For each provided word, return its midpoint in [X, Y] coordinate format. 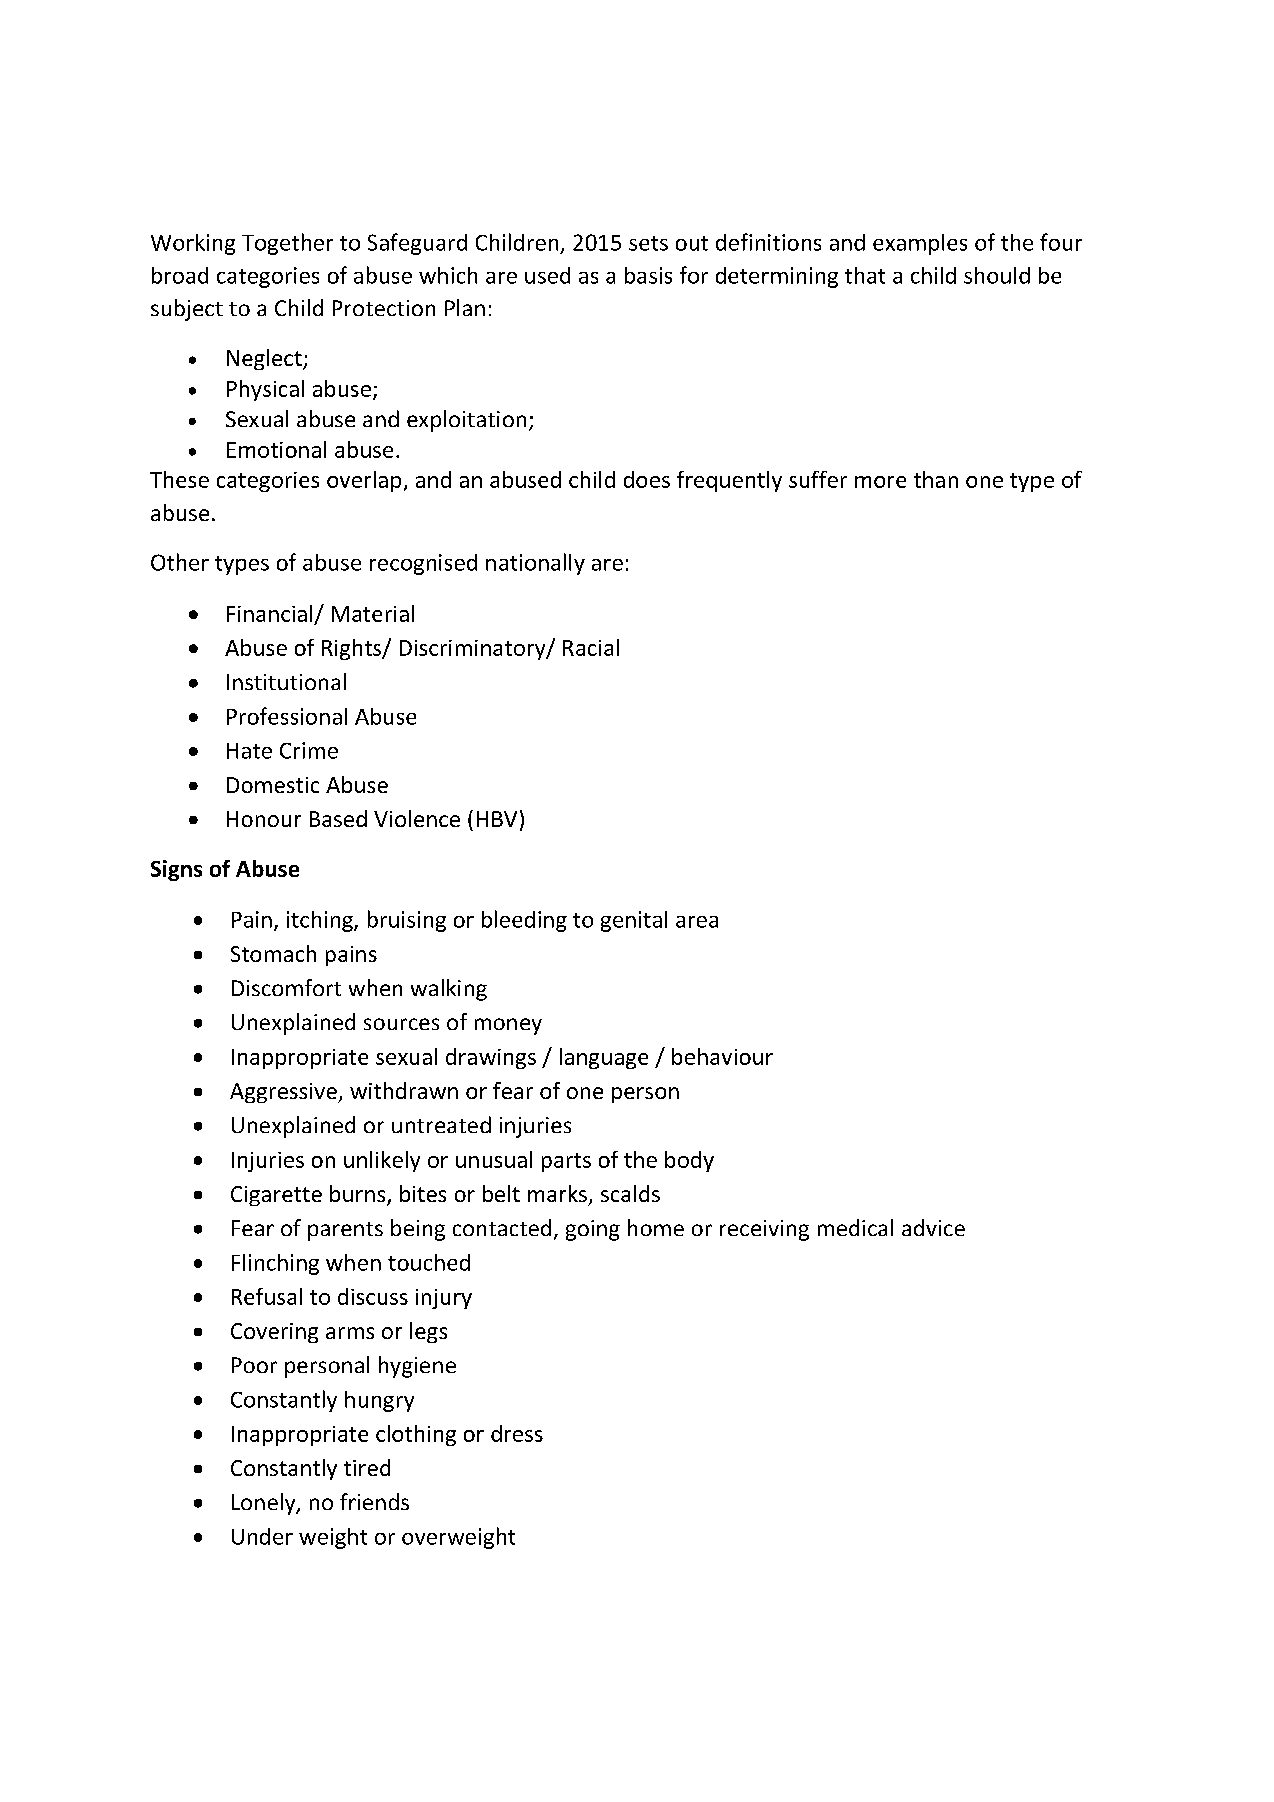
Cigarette [276, 1196]
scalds [630, 1193]
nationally [535, 564]
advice [933, 1227]
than [936, 479]
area [697, 922]
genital [634, 921]
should [997, 275]
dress [517, 1433]
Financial [269, 613]
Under [262, 1536]
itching [321, 921]
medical [855, 1227]
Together [287, 244]
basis [648, 275]
